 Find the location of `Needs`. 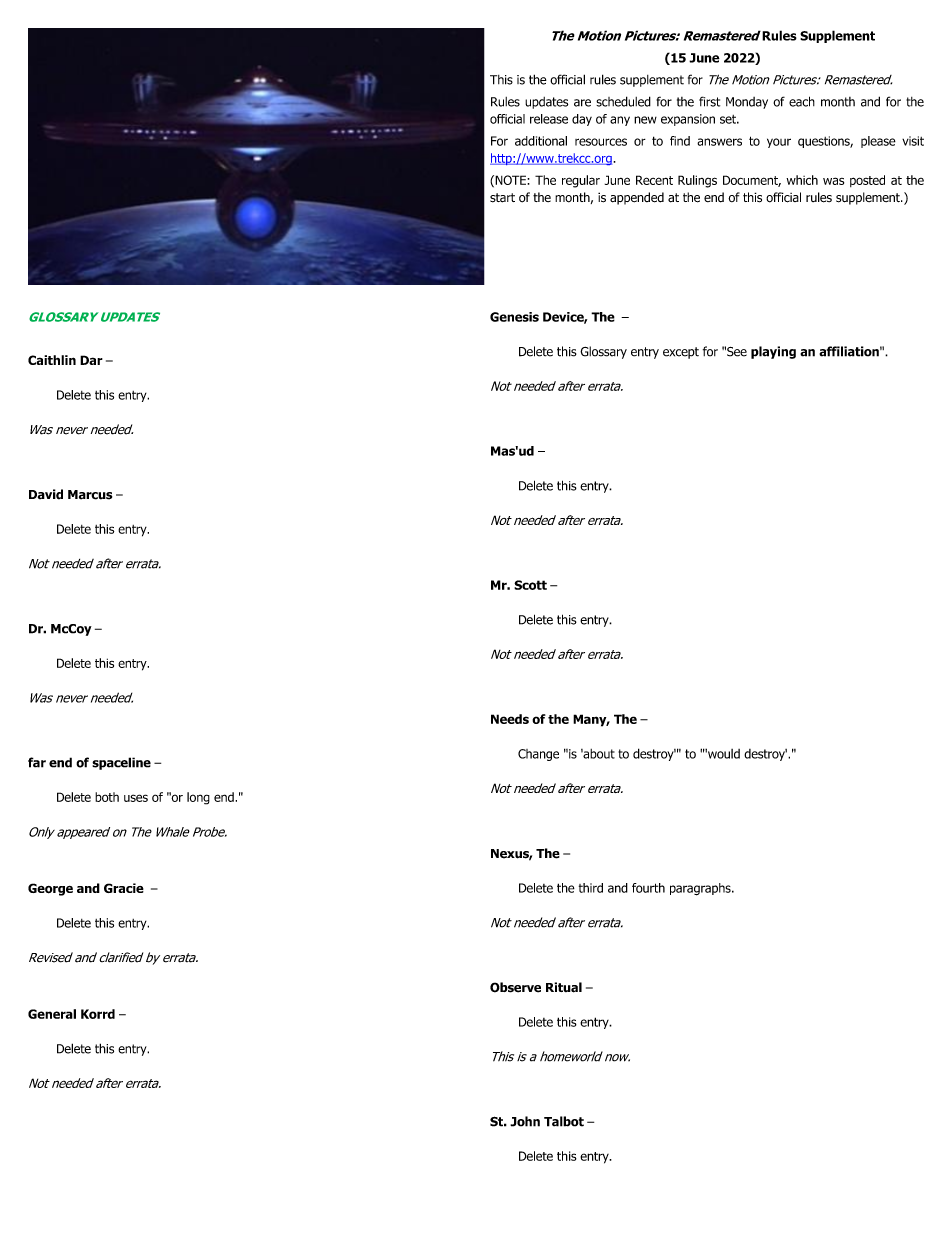

Needs is located at coordinates (510, 719).
